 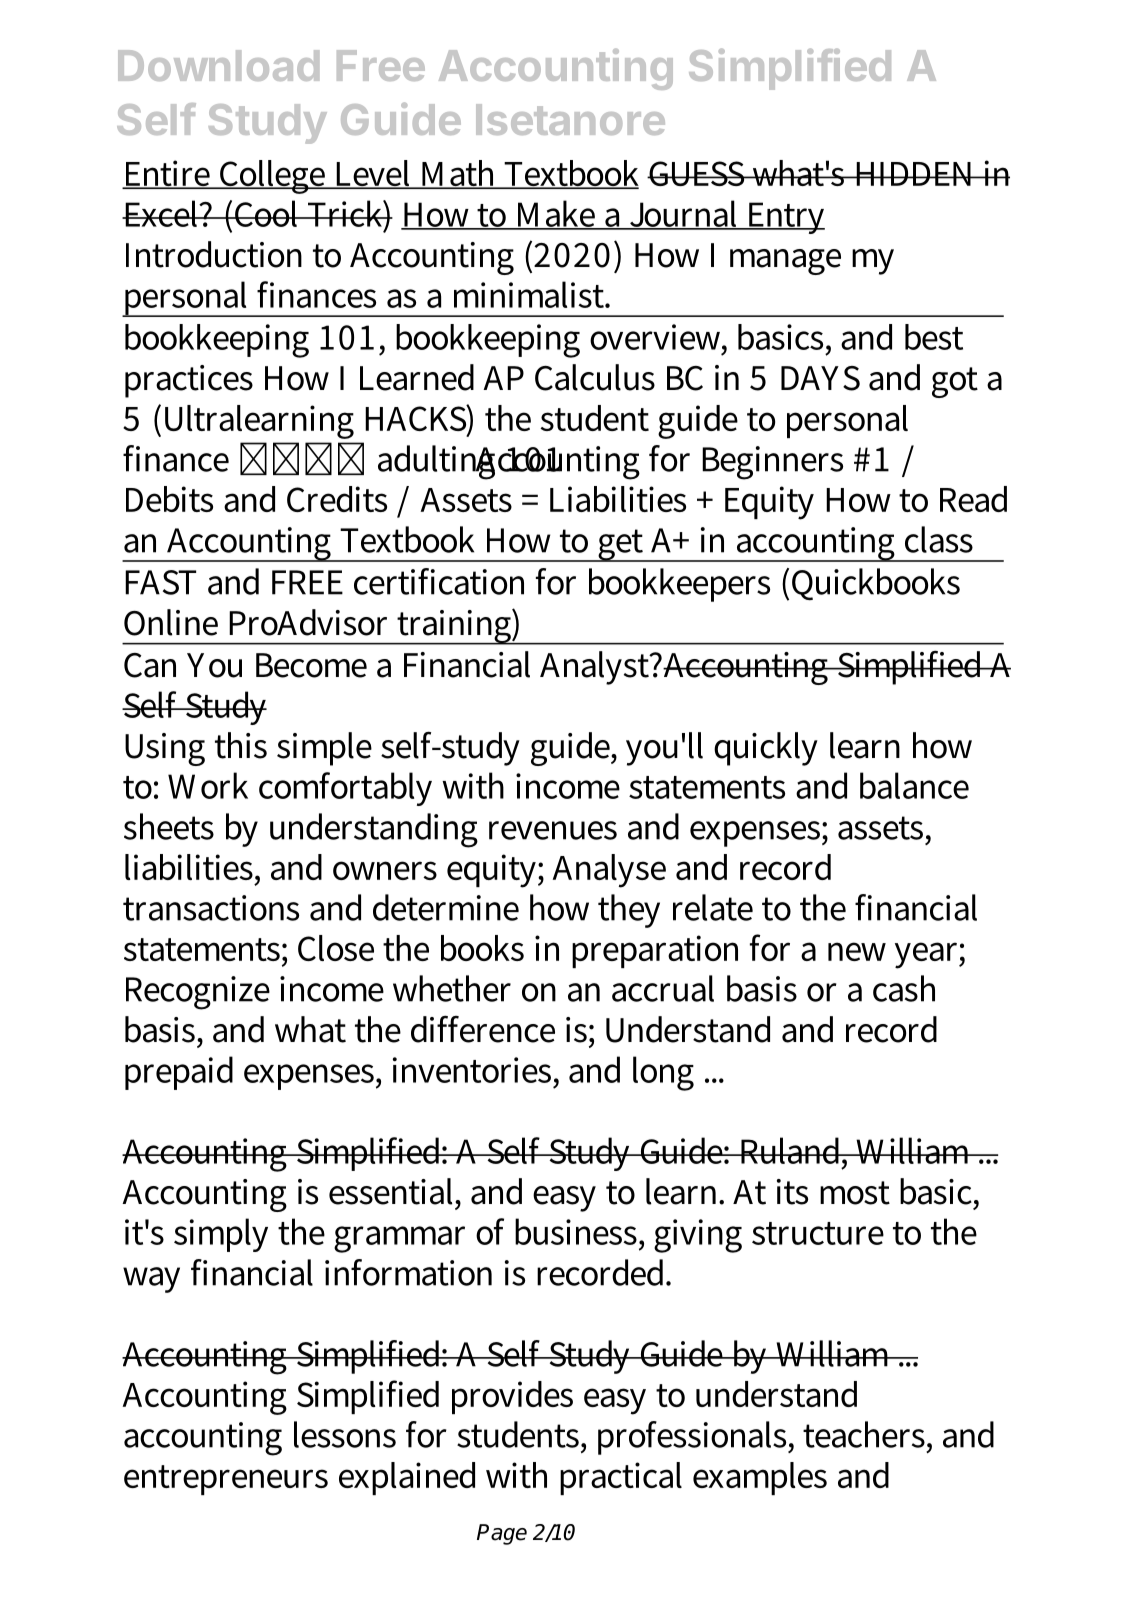 What do you see at coordinates (218, 65) in the document?
I see `Download` at bounding box center [218, 65].
